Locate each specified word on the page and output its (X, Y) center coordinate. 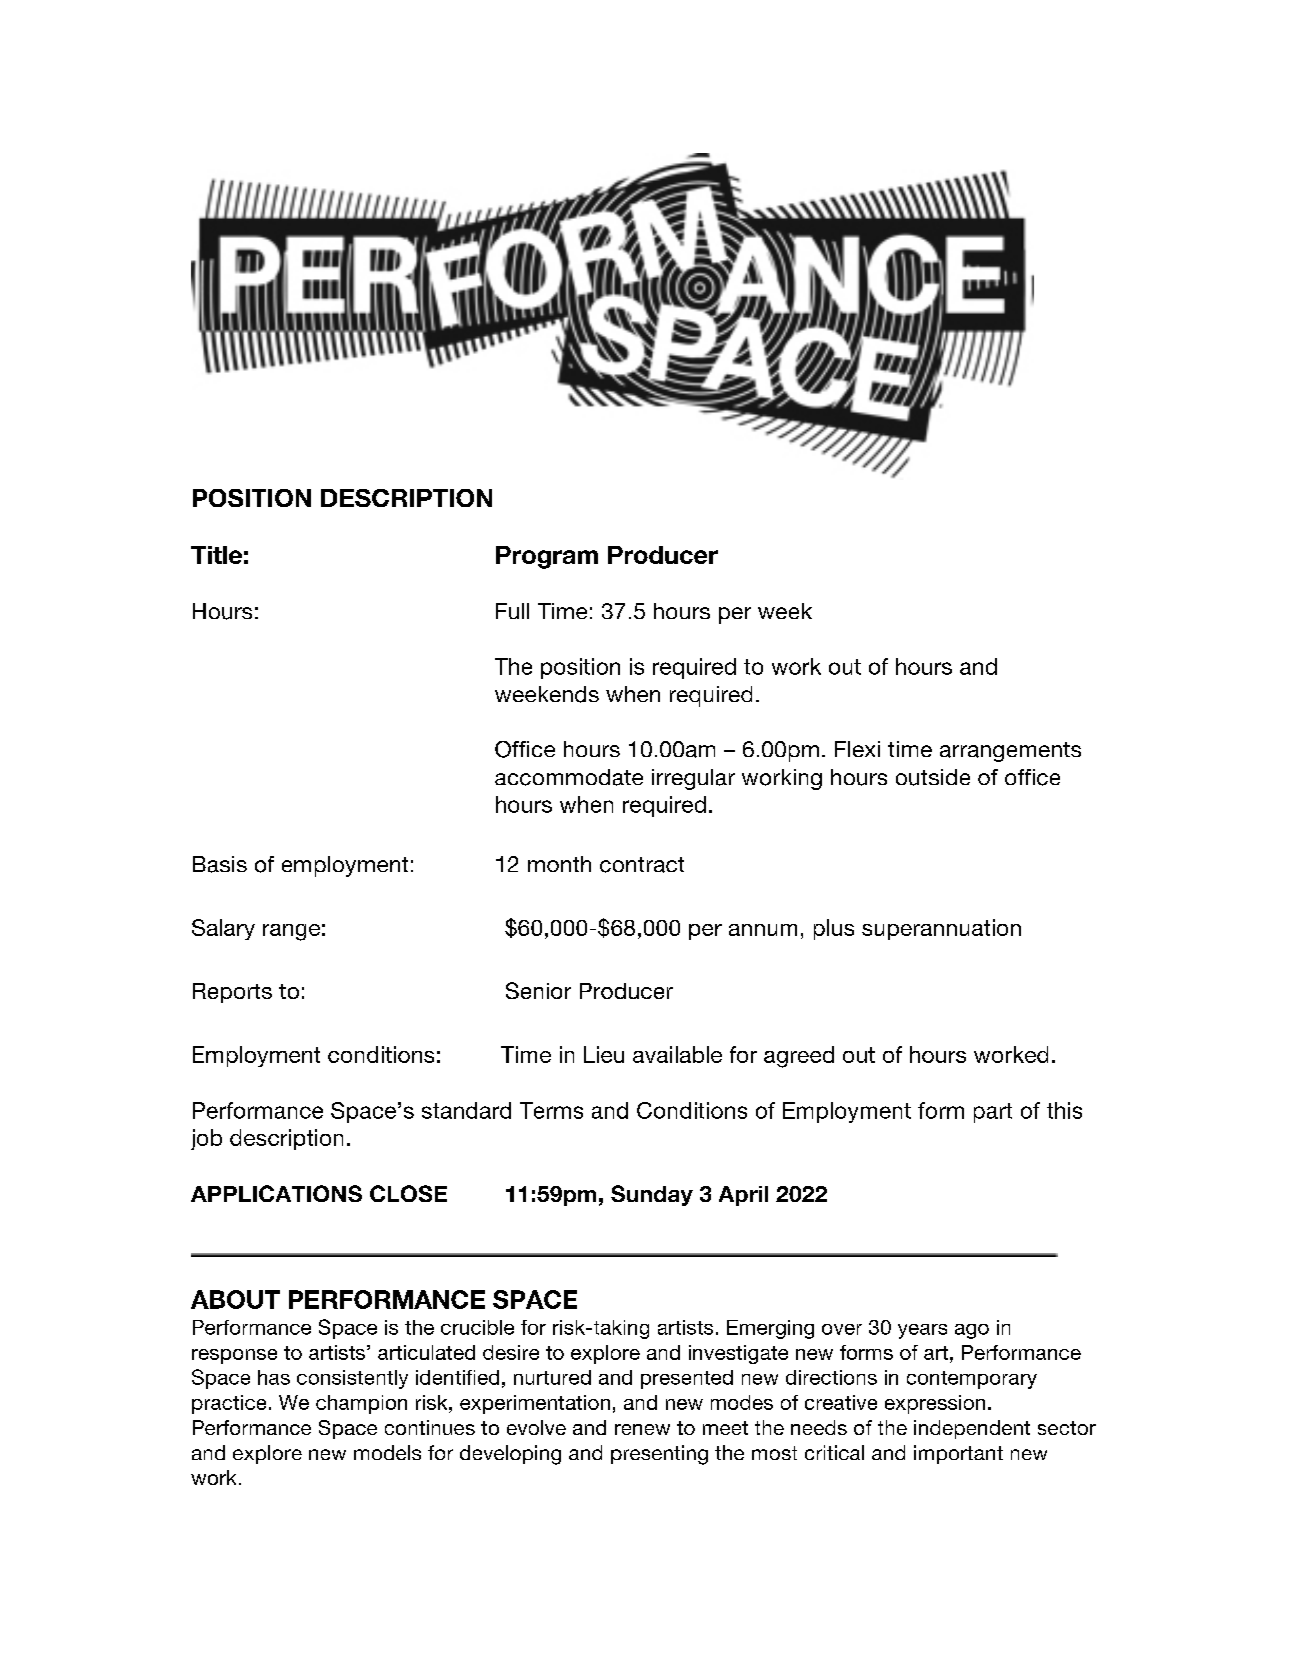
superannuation (941, 929)
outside (933, 777)
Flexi (857, 749)
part (993, 1113)
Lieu (604, 1054)
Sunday (652, 1195)
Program (547, 557)
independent (972, 1429)
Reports (232, 993)
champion (361, 1404)
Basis (220, 864)
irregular (693, 779)
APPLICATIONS (276, 1193)
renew (642, 1429)
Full (512, 611)
